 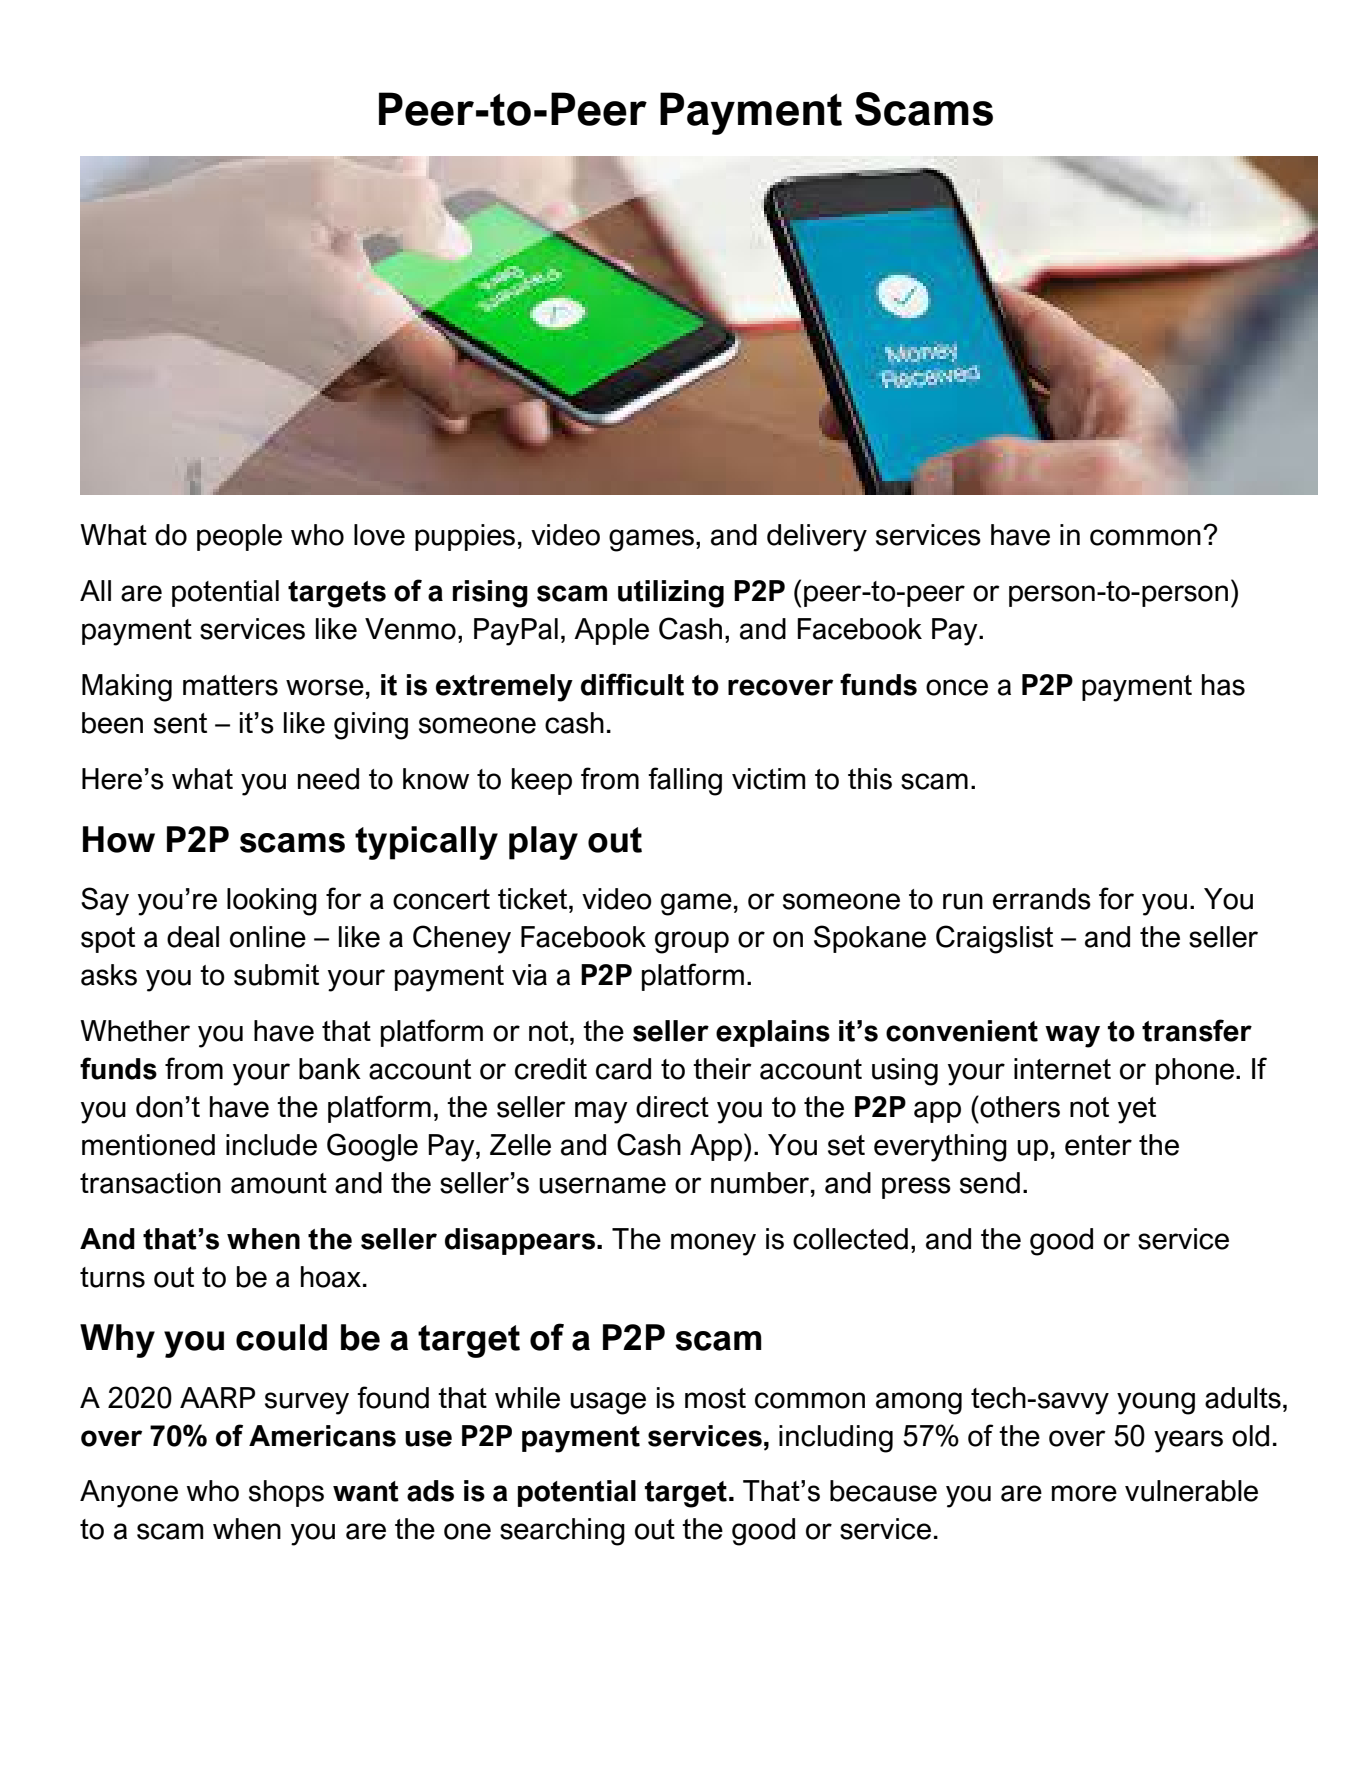 I want to click on errands, so click(x=1042, y=899).
